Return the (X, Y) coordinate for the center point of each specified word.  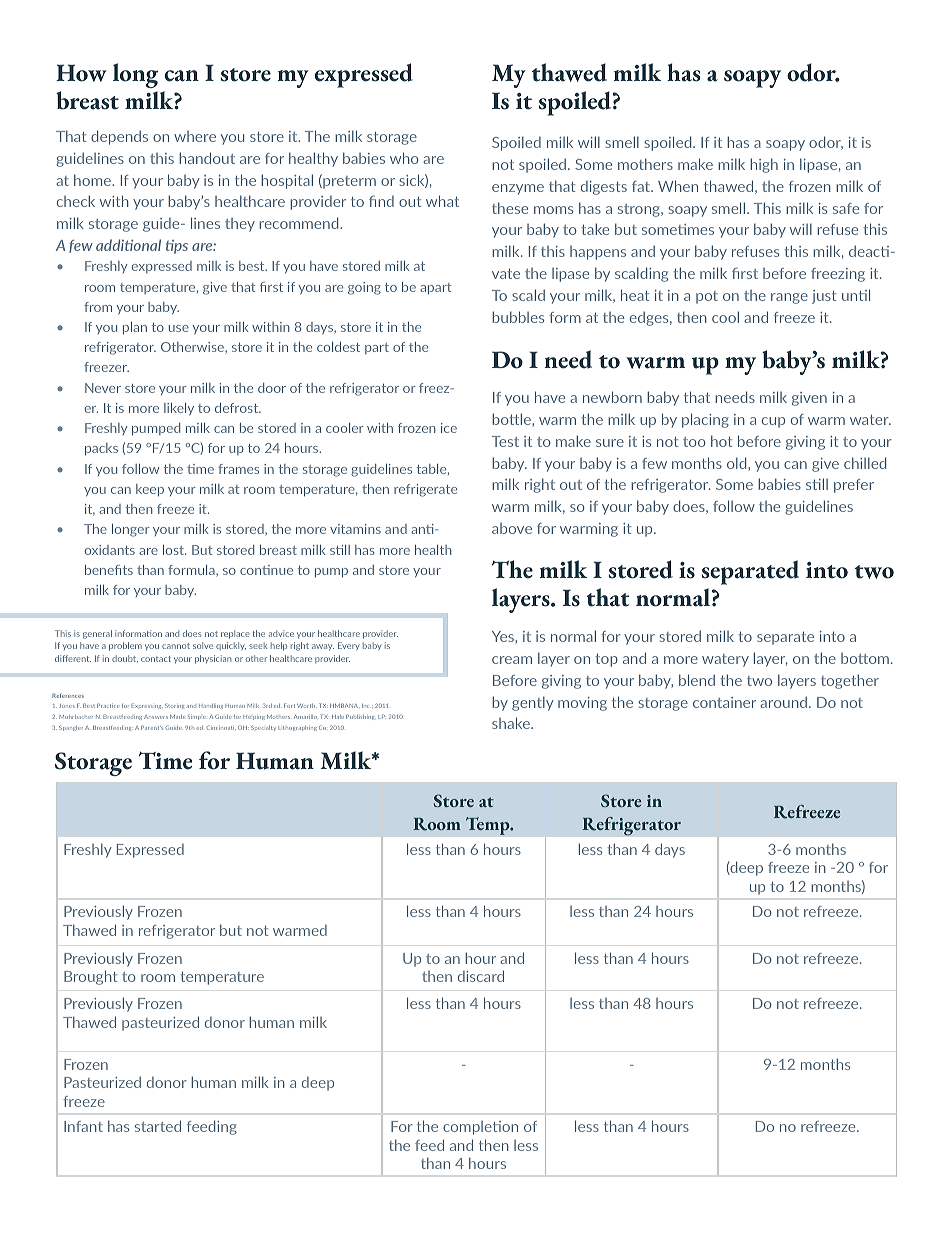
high (764, 165)
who (404, 158)
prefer (854, 486)
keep (150, 490)
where (195, 136)
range (789, 298)
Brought (90, 977)
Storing (174, 706)
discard (481, 976)
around (785, 702)
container (724, 702)
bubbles (518, 317)
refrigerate (425, 490)
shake (512, 723)
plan (135, 328)
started (158, 1126)
